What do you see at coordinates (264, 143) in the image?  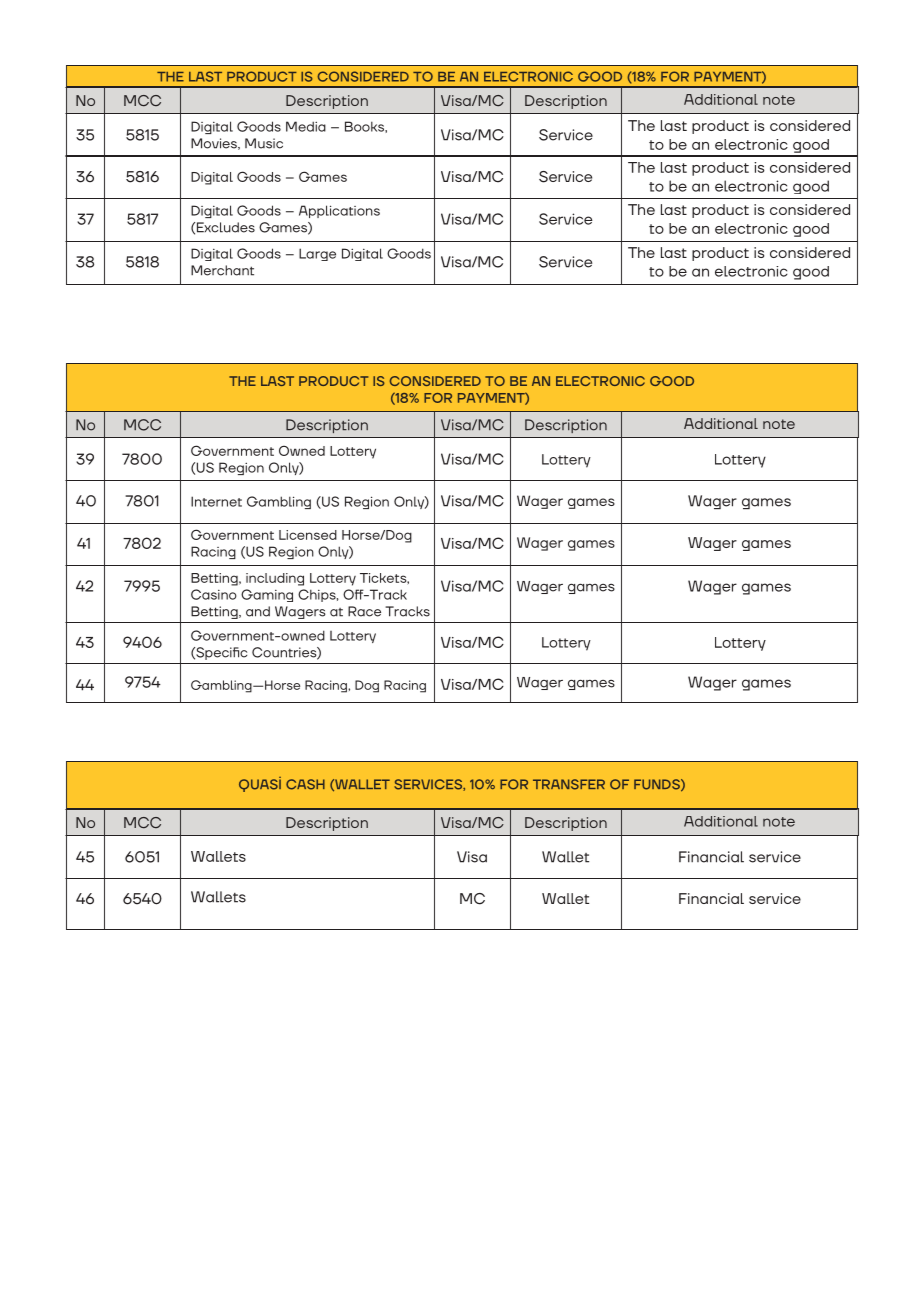 I see `Music` at bounding box center [264, 143].
